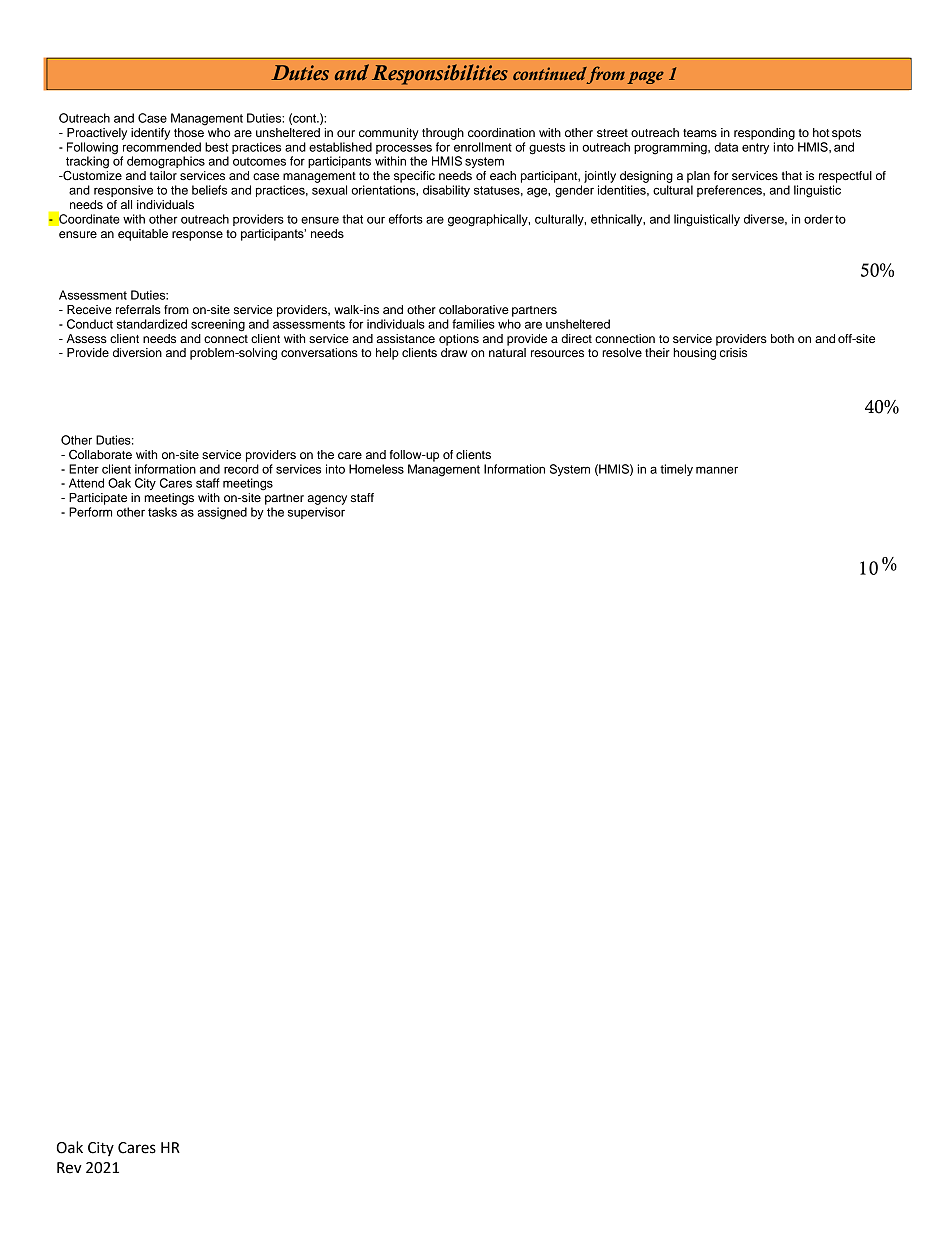 This screenshot has width=952, height=1233. Describe the element at coordinates (717, 470) in the screenshot. I see `manner` at that location.
